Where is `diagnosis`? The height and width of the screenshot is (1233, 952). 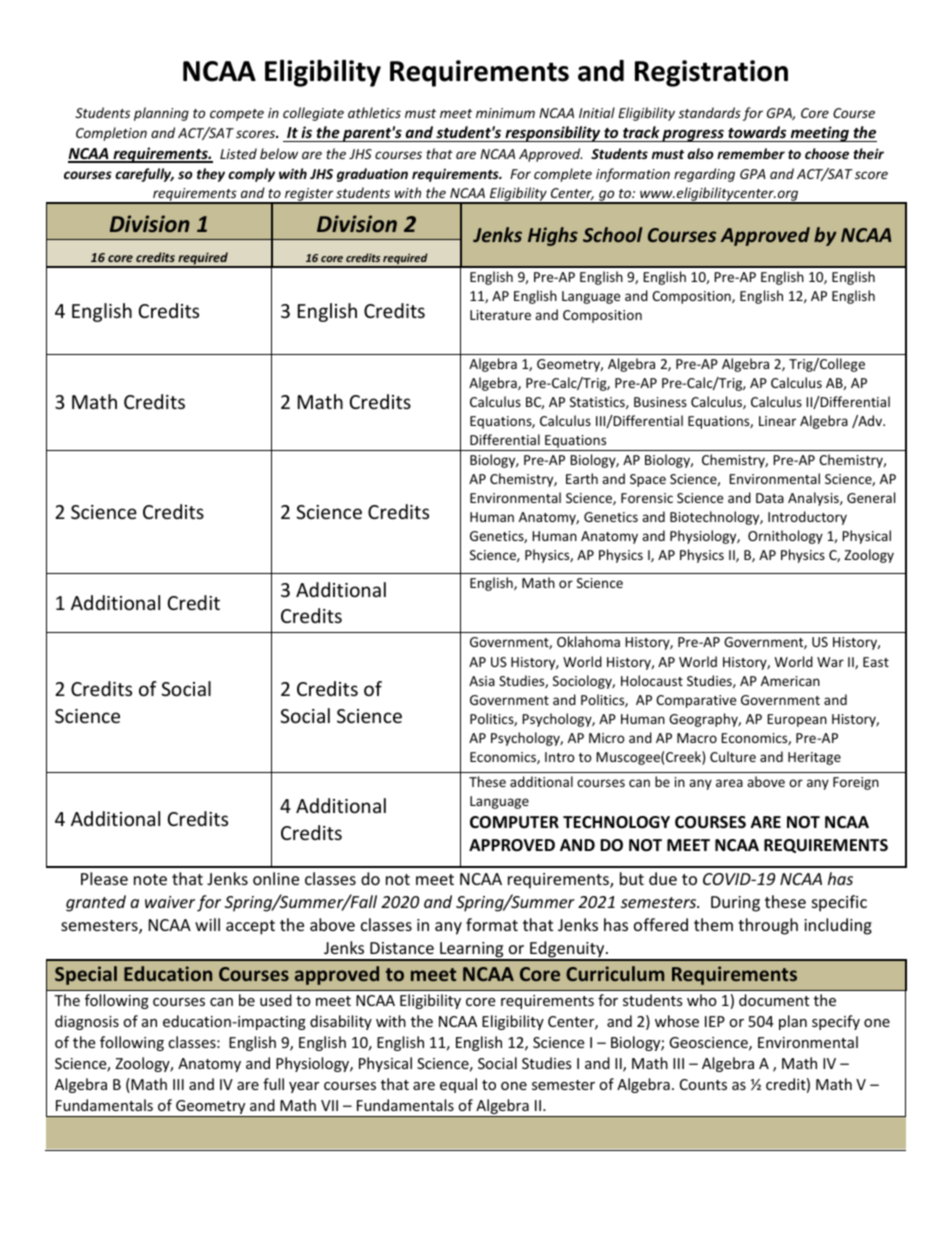
diagnosis is located at coordinates (87, 1022).
